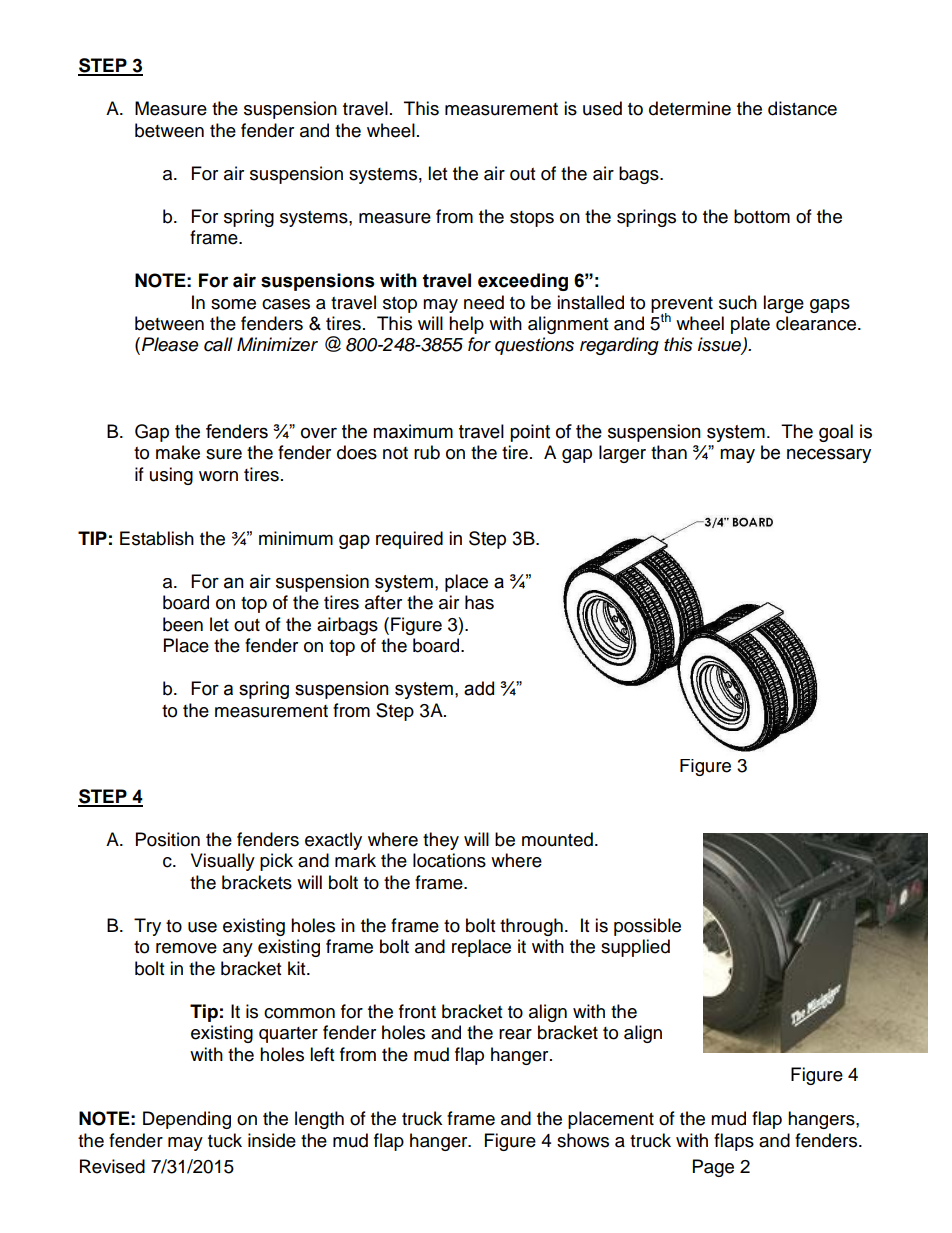 The height and width of the page is (1233, 952). I want to click on distance, so click(802, 108).
